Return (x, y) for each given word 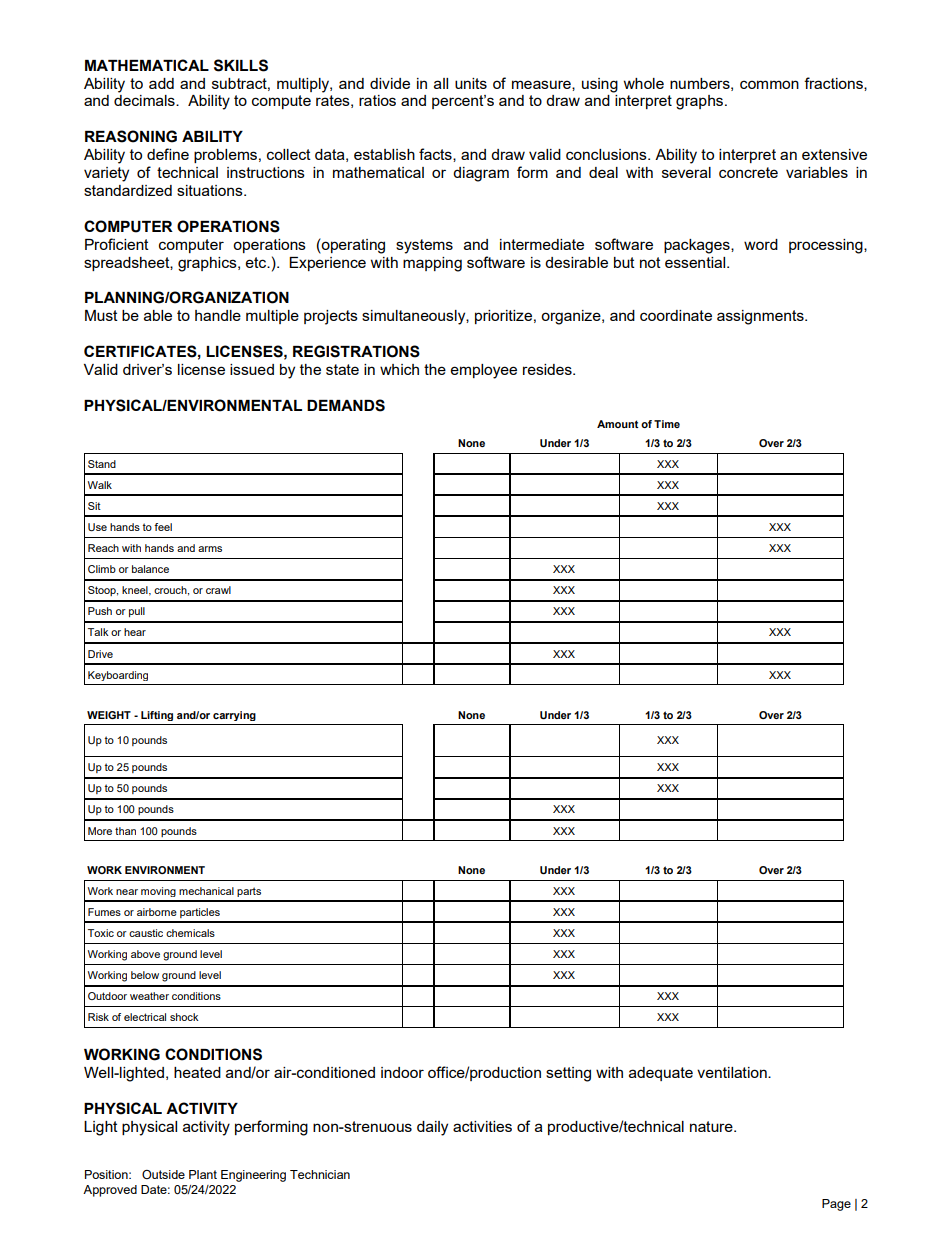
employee (484, 371)
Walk (100, 485)
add (161, 83)
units (471, 83)
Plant (203, 1174)
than (125, 831)
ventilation (733, 1072)
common (769, 84)
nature (712, 1126)
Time (667, 424)
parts (249, 892)
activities (482, 1126)
